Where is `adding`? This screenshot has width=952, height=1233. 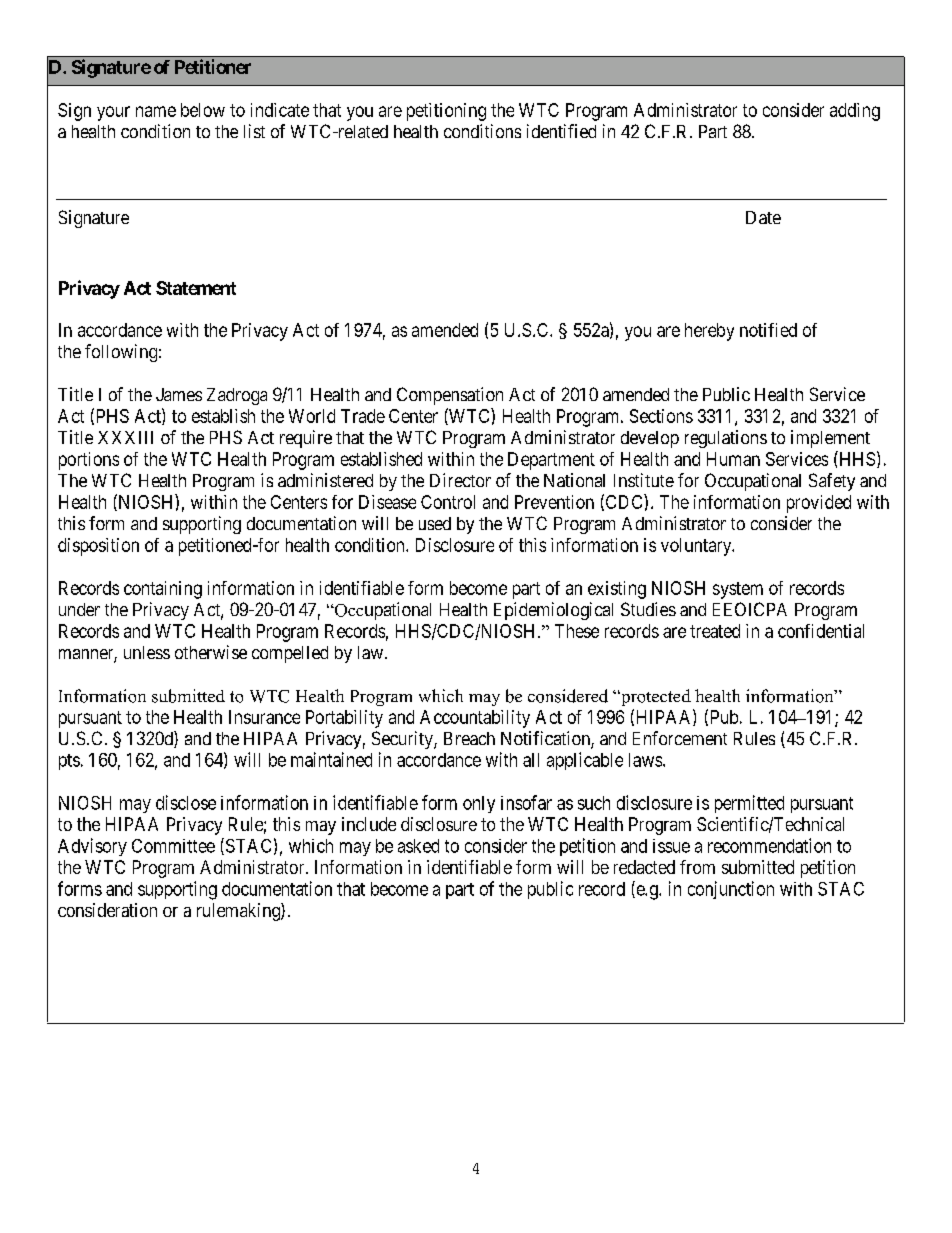 adding is located at coordinates (855, 112).
